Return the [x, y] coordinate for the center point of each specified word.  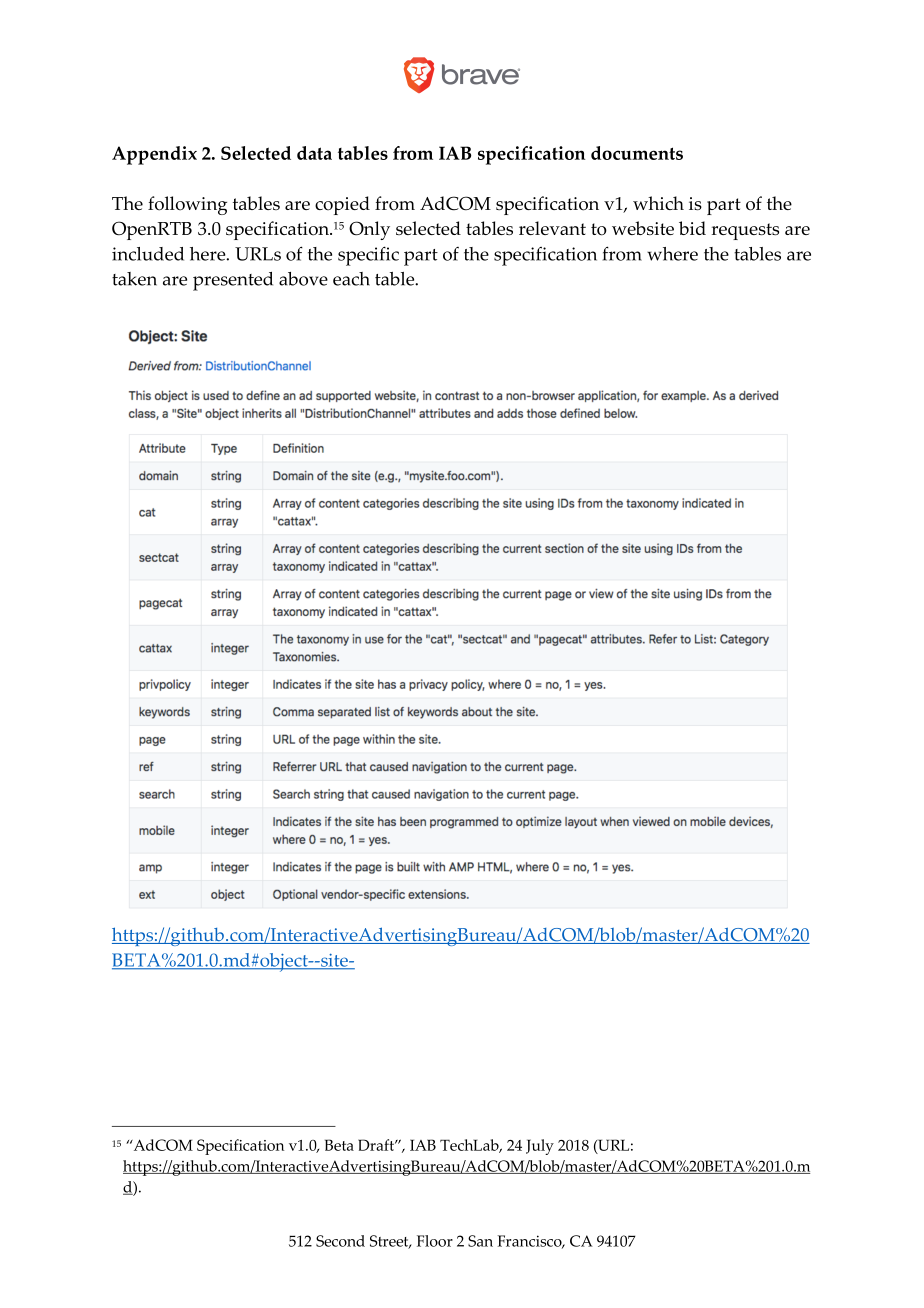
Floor [435, 1241]
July [540, 1147]
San [480, 1241]
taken [134, 279]
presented [233, 281]
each [351, 279]
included [148, 254]
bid [692, 228]
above [303, 279]
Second [340, 1241]
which [658, 203]
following [187, 205]
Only [369, 230]
